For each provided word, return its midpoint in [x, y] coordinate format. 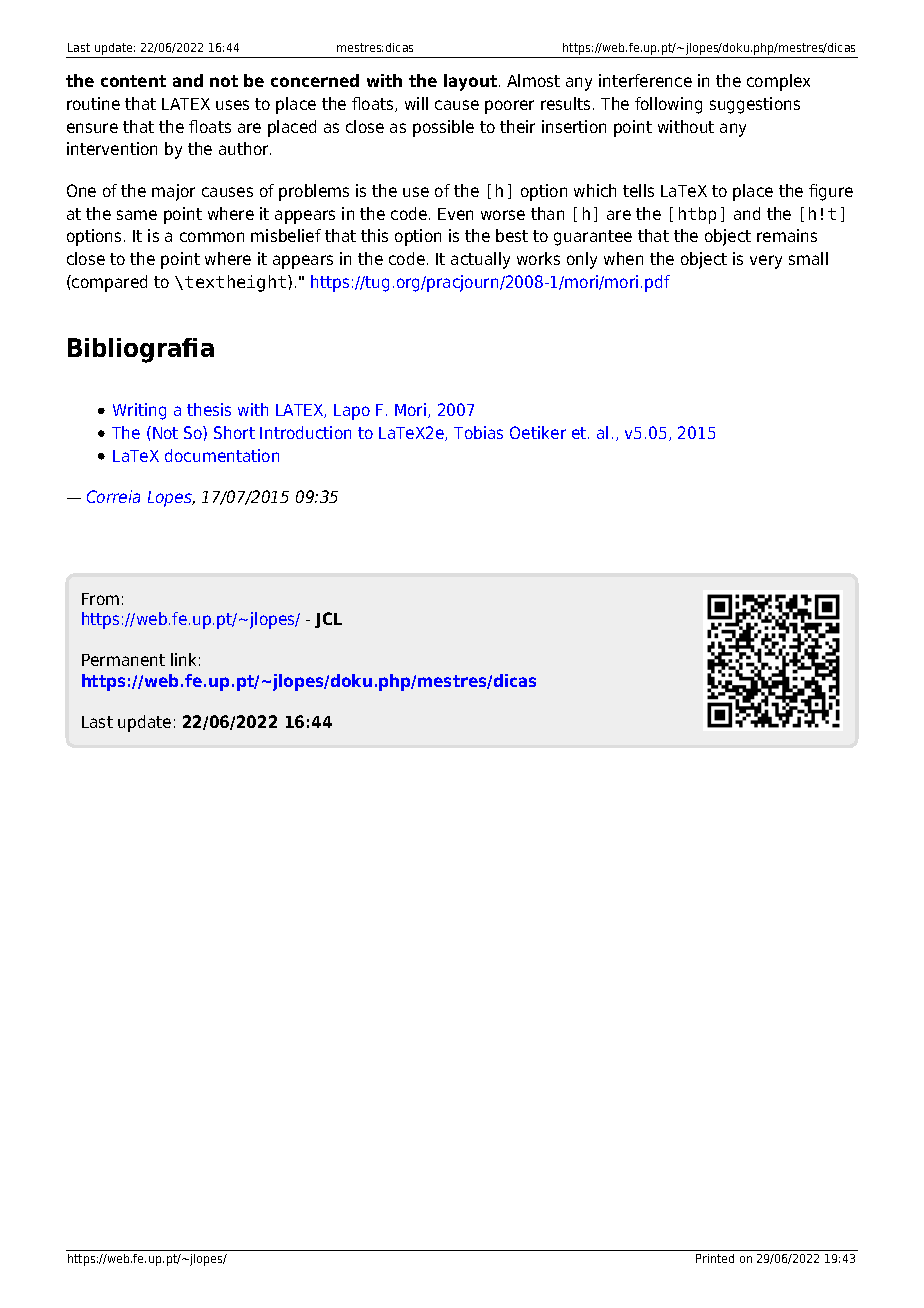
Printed [715, 1258]
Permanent [123, 660]
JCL [328, 620]
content [133, 81]
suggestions [755, 105]
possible [443, 128]
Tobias [478, 432]
